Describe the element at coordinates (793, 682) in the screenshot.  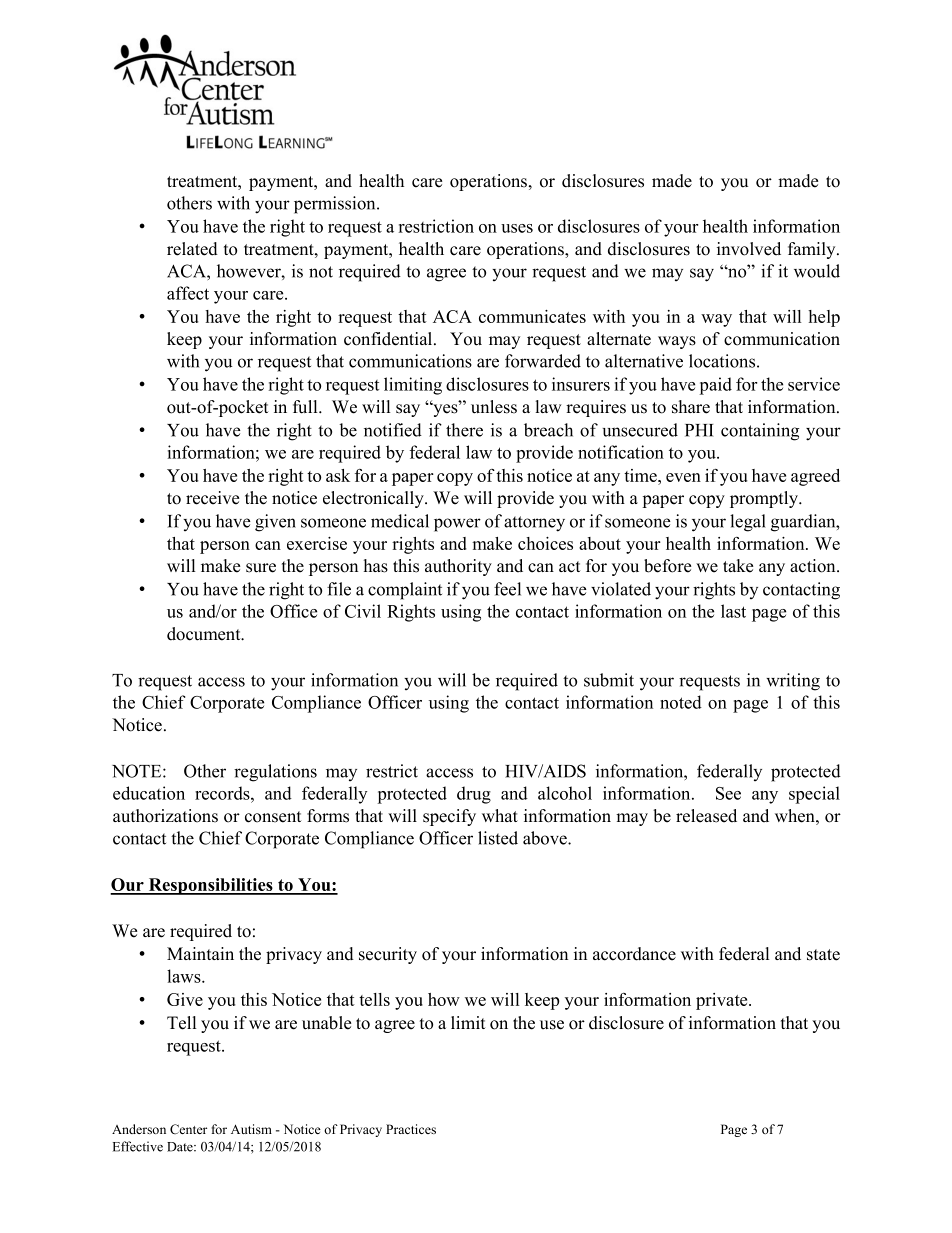
I see `writing` at that location.
